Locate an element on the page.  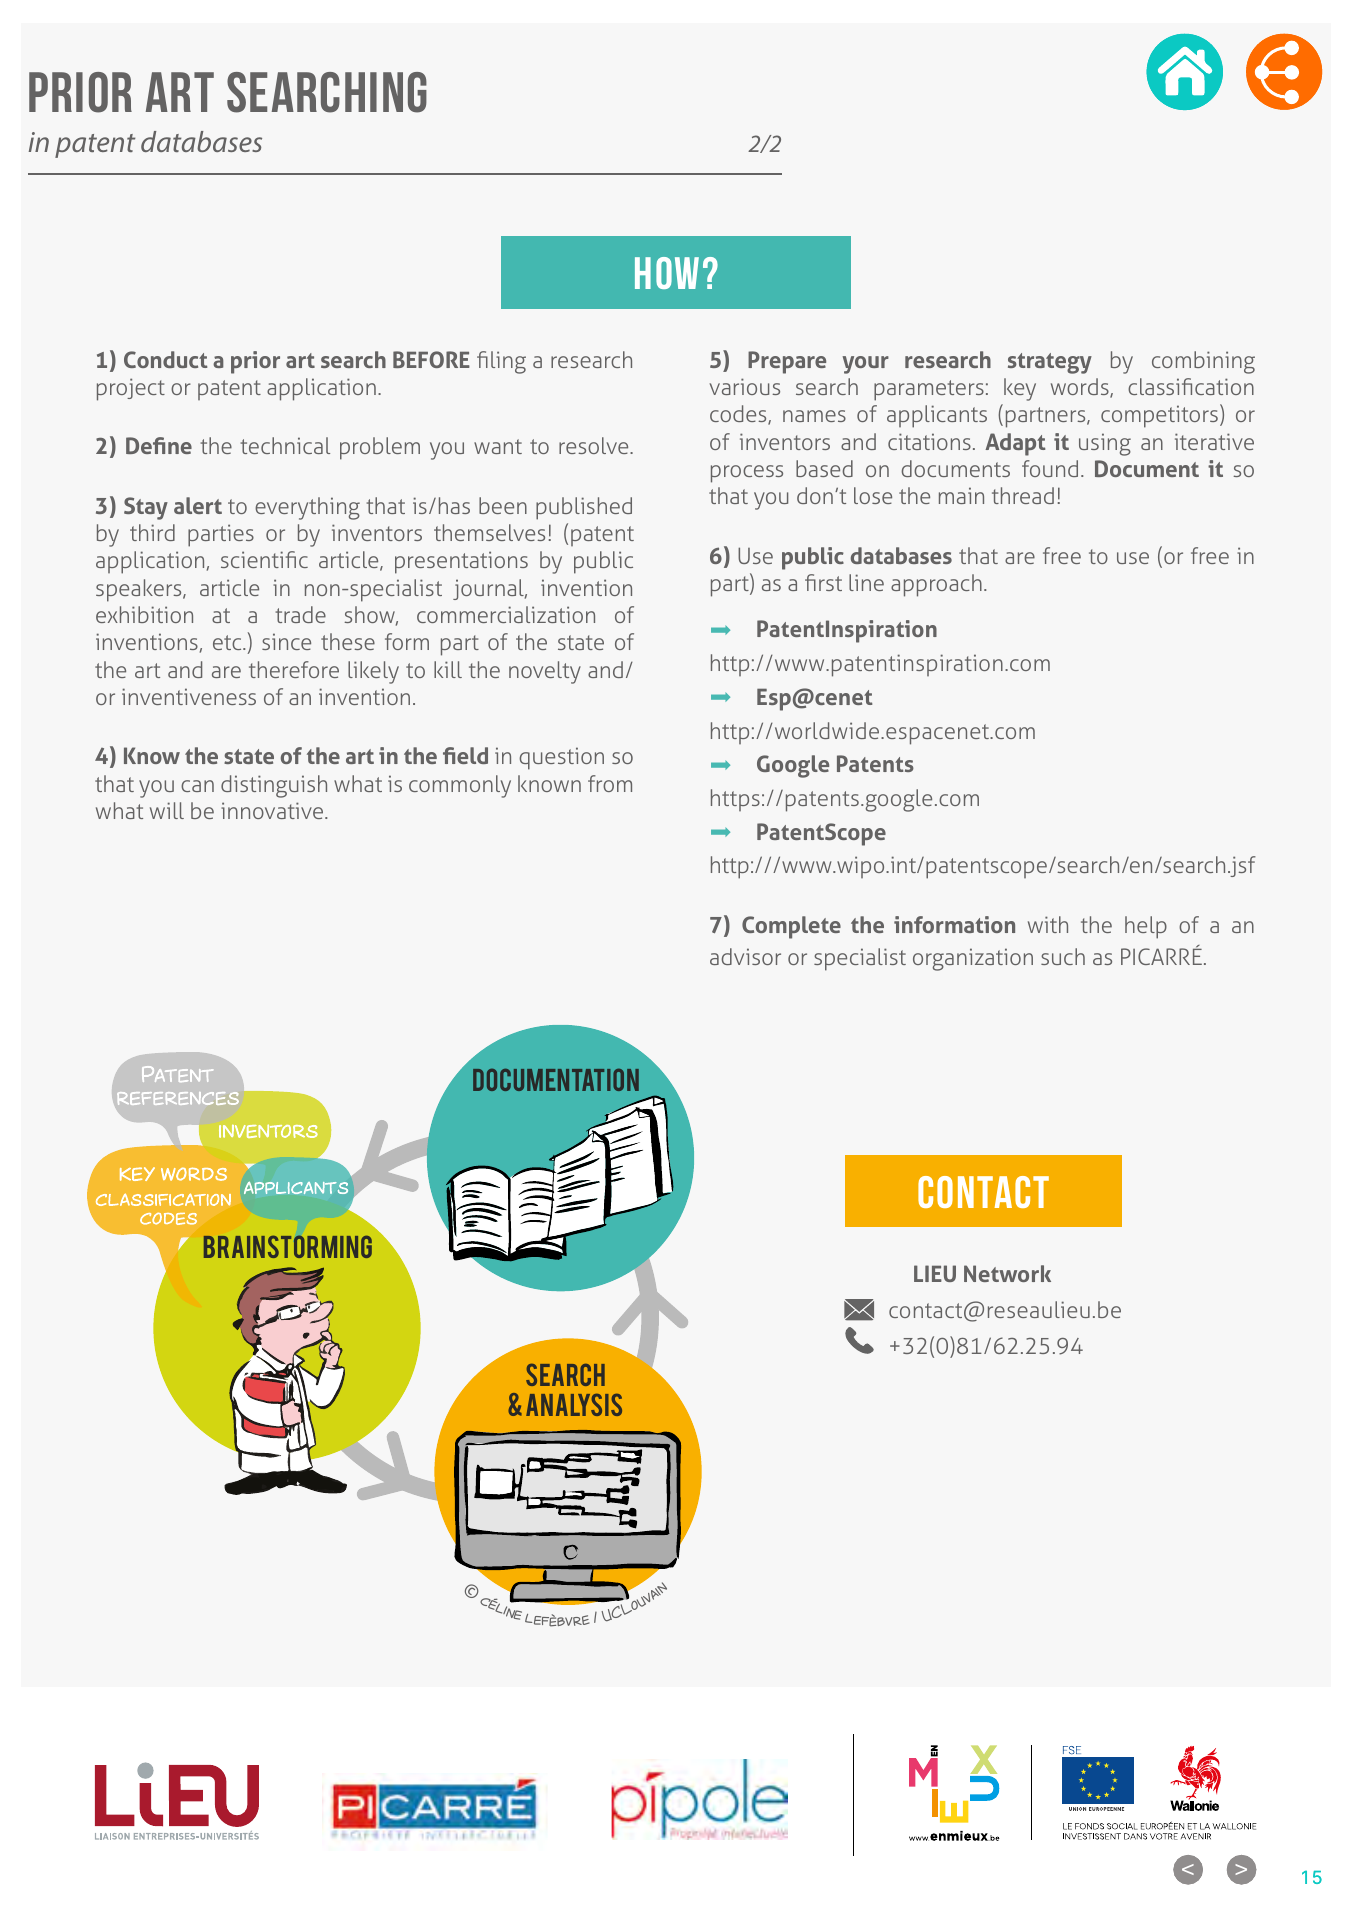
Conduct is located at coordinates (165, 359).
